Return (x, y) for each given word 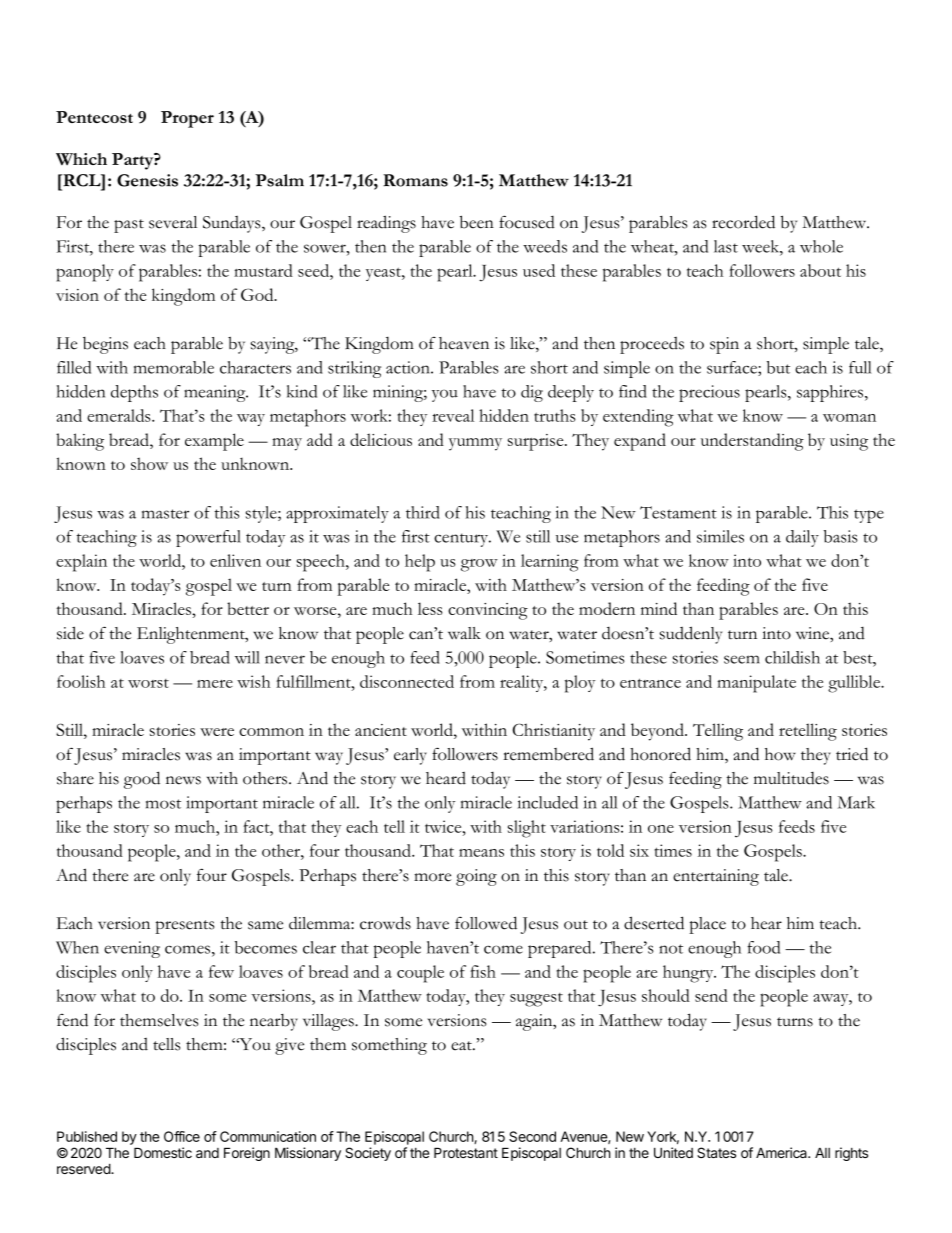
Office (182, 1136)
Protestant (466, 1152)
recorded (743, 222)
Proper (187, 119)
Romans (415, 180)
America (782, 1152)
